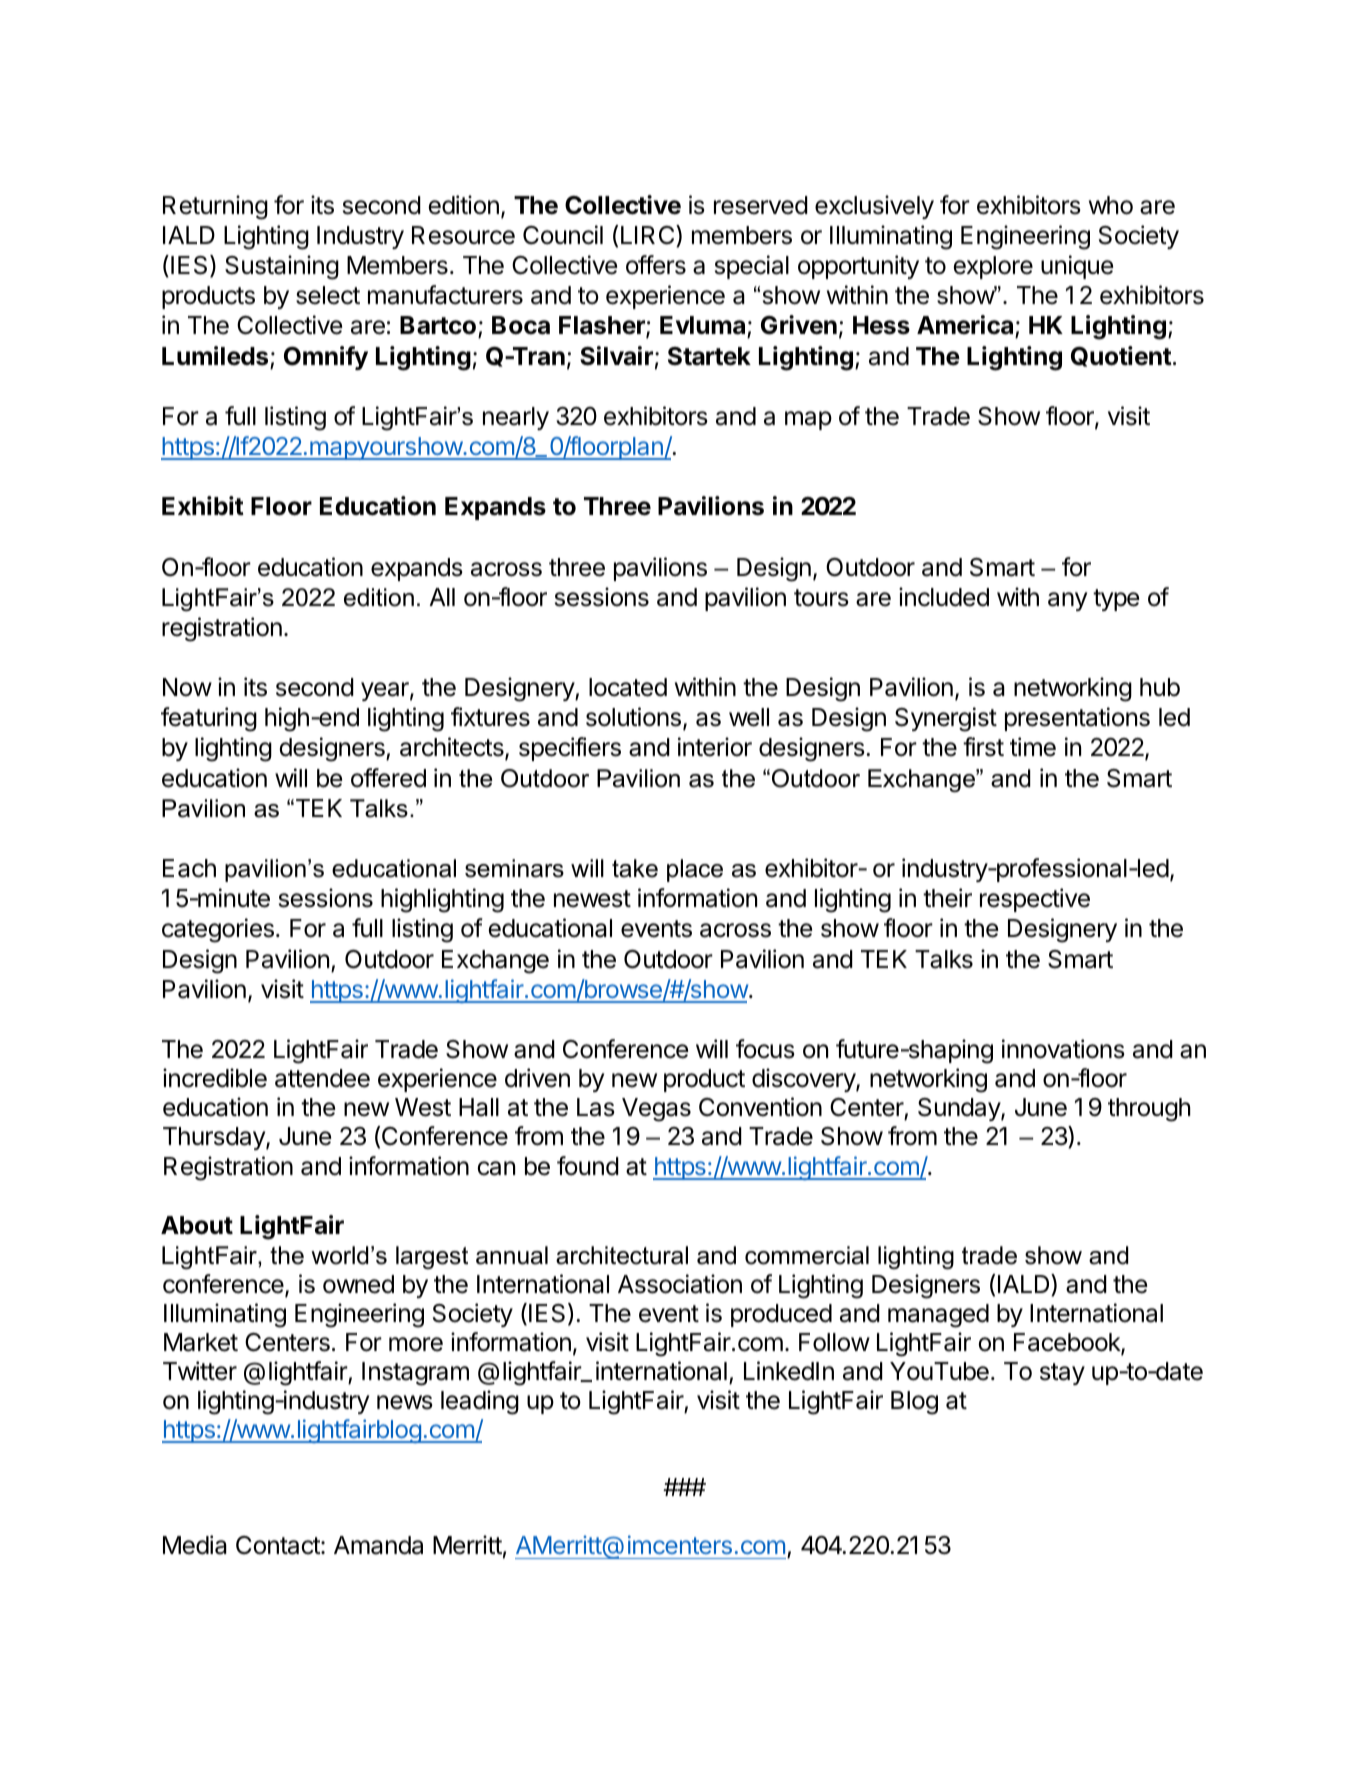  I want to click on leading, so click(480, 1402).
